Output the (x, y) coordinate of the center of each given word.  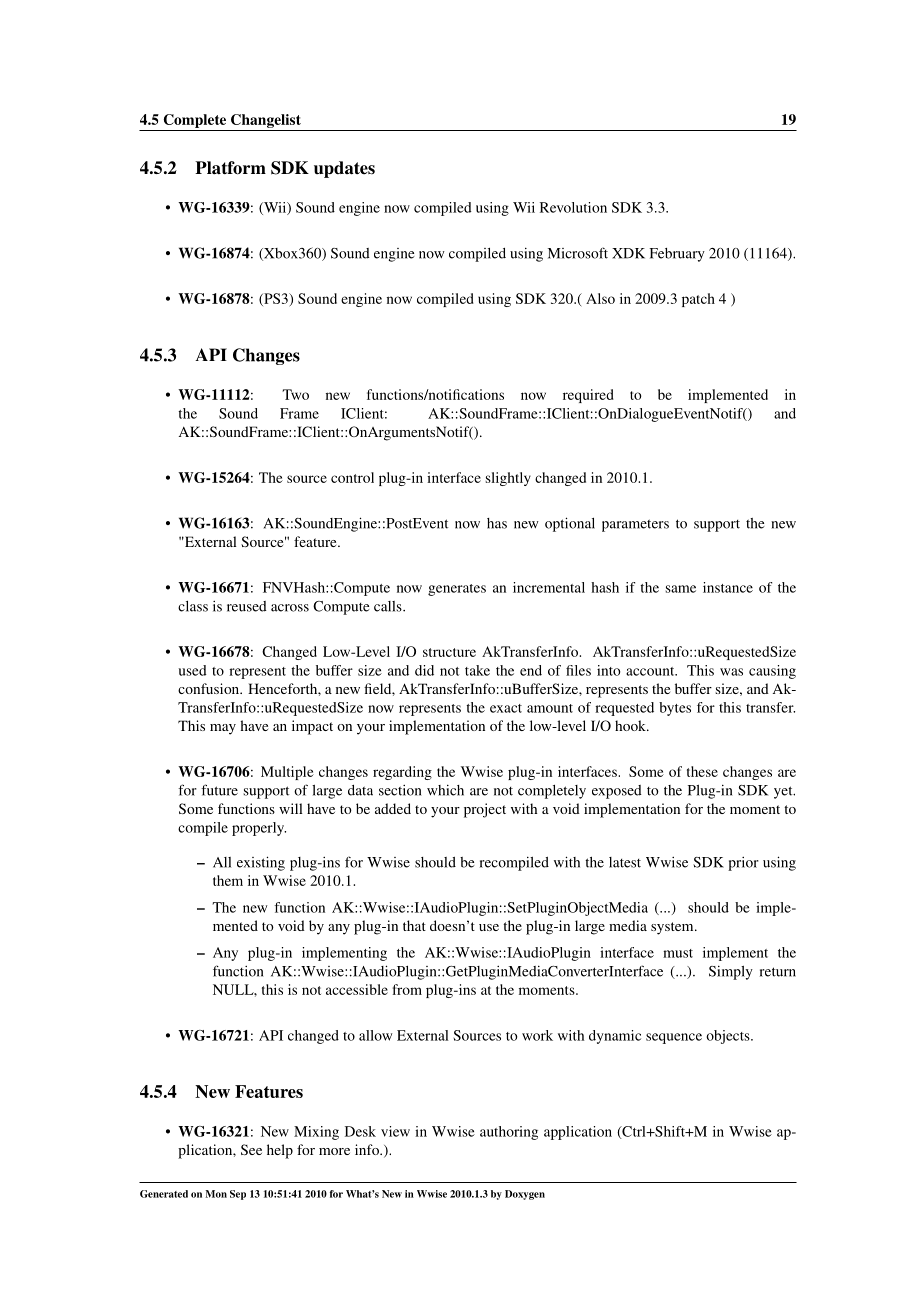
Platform (230, 168)
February (677, 255)
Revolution (573, 207)
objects (729, 1037)
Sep (238, 1195)
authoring (509, 1133)
